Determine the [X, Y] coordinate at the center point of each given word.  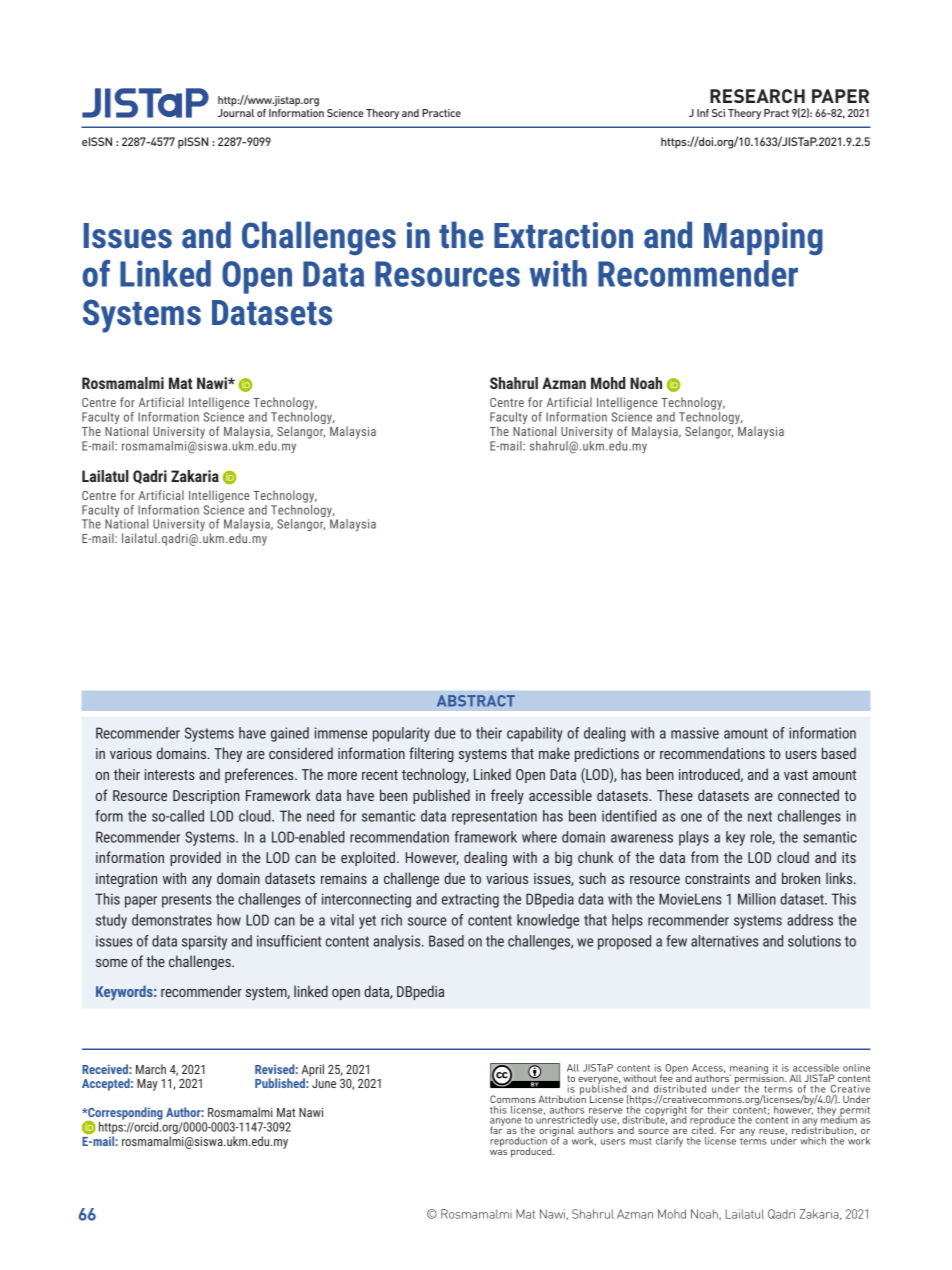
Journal [236, 113]
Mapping [763, 239]
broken [801, 878]
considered [301, 753]
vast [796, 775]
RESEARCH [757, 96]
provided [195, 858]
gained [290, 734]
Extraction [563, 235]
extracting [470, 900]
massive [695, 733]
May [147, 1085]
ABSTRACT [476, 701]
